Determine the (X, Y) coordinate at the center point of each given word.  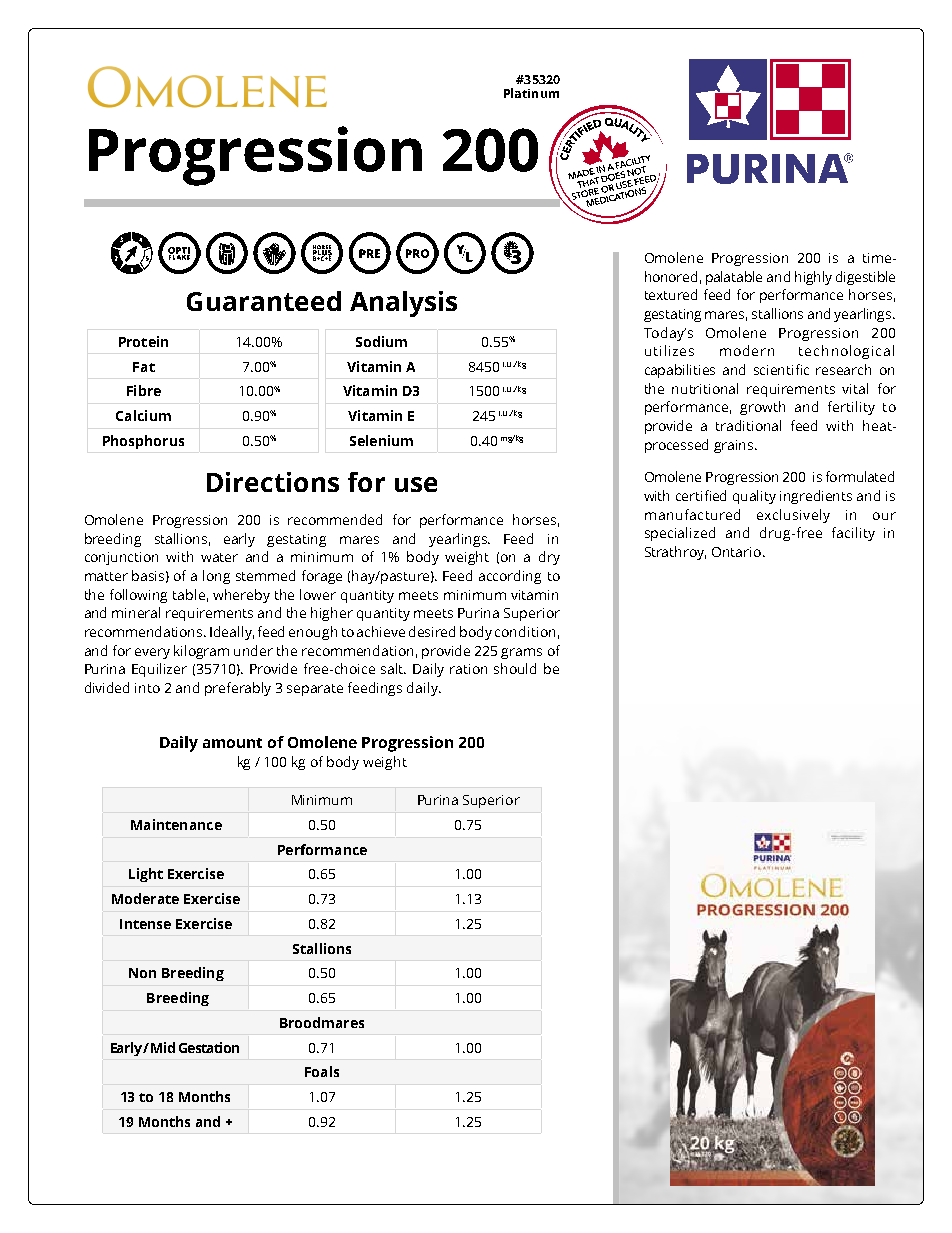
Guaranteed (264, 301)
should (515, 668)
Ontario (738, 552)
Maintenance (176, 824)
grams (521, 653)
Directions (273, 482)
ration (468, 669)
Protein (143, 341)
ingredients (816, 497)
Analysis (403, 304)
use (416, 484)
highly (813, 278)
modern (747, 350)
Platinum (531, 93)
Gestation (209, 1047)
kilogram (201, 652)
